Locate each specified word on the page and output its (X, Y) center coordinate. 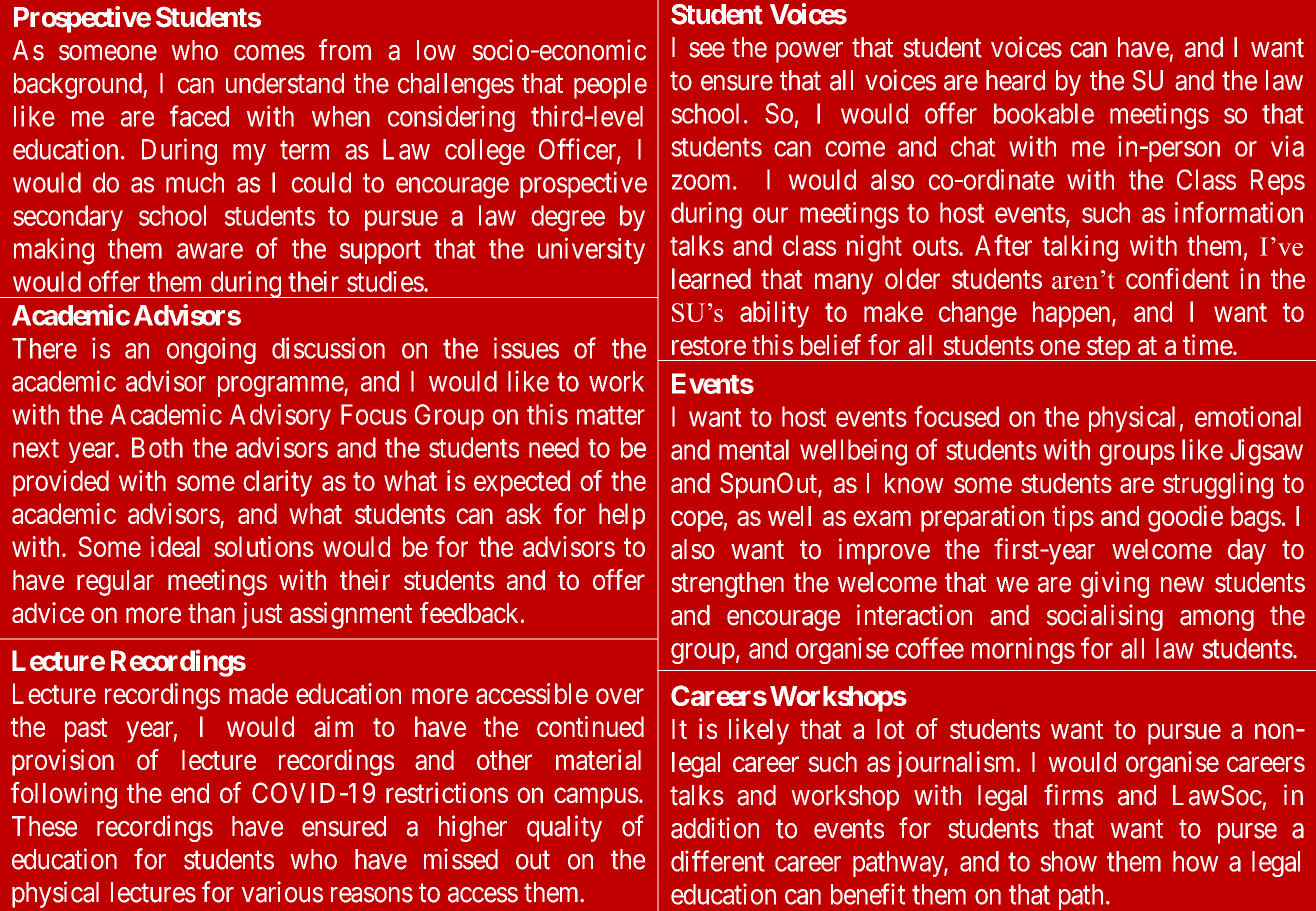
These (44, 826)
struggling (1218, 485)
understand (285, 83)
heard (1015, 80)
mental (754, 449)
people (610, 86)
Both (157, 447)
